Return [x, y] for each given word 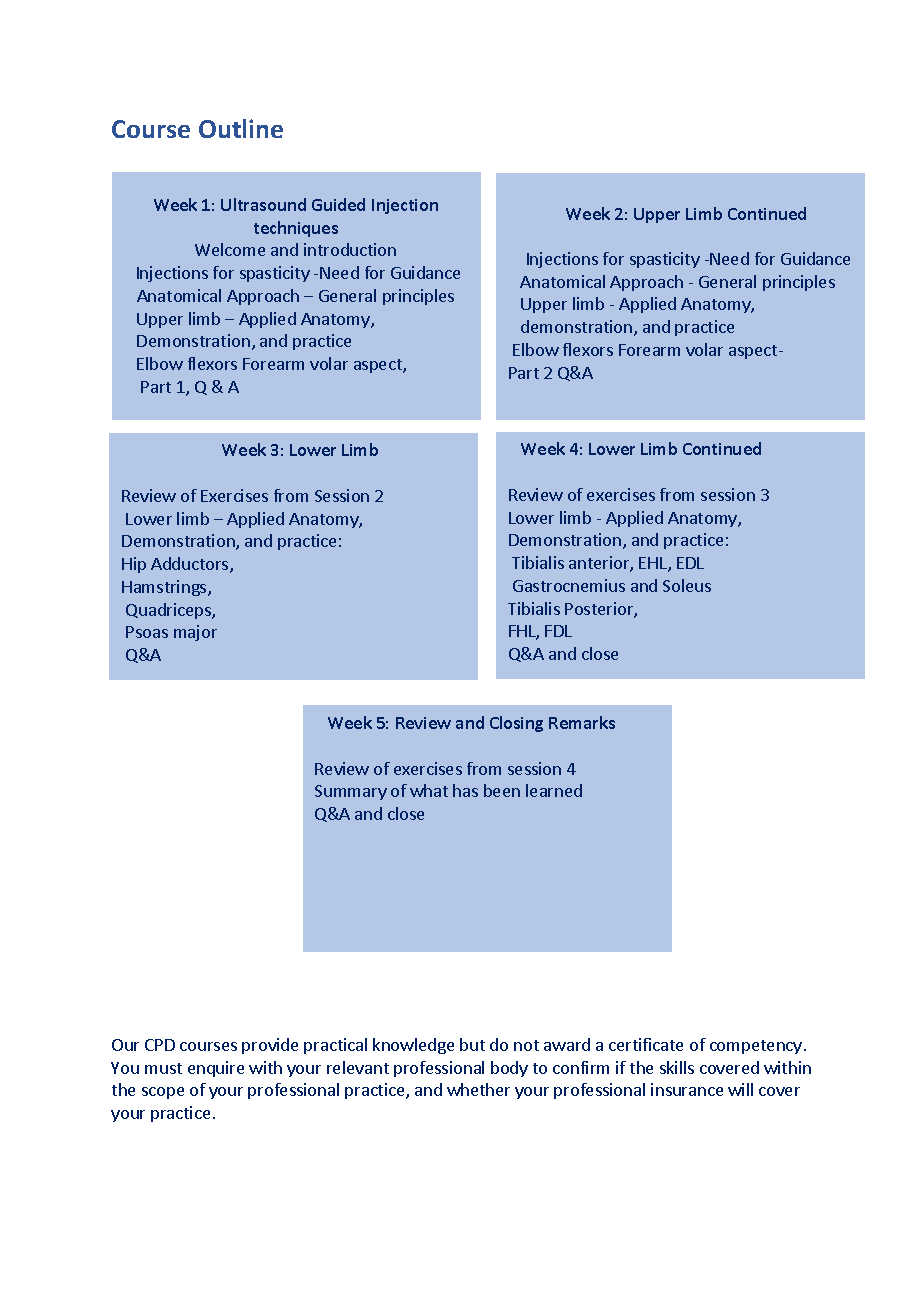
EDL [690, 563]
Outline [241, 128]
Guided [338, 204]
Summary [351, 792]
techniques [296, 229]
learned [554, 790]
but [472, 1044]
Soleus [687, 585]
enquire [216, 1069]
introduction [350, 249]
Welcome [230, 249]
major [195, 633]
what [429, 790]
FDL [558, 631]
